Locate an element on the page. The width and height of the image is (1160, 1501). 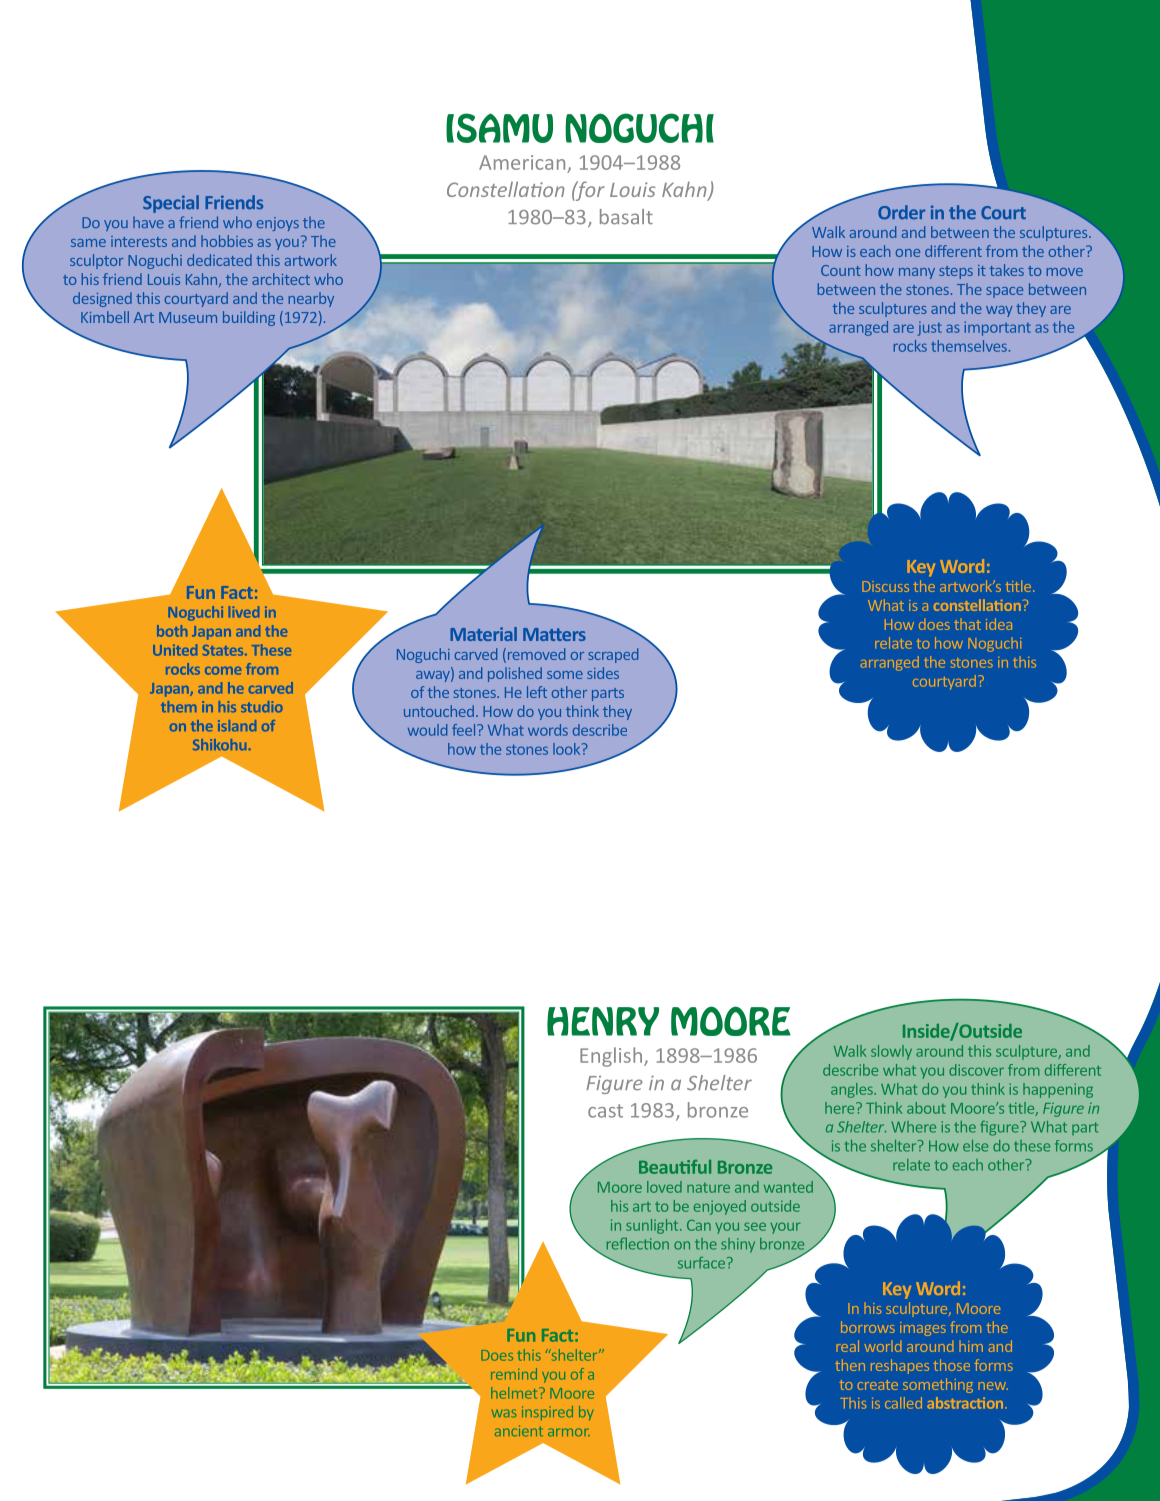
basalt is located at coordinates (626, 217).
